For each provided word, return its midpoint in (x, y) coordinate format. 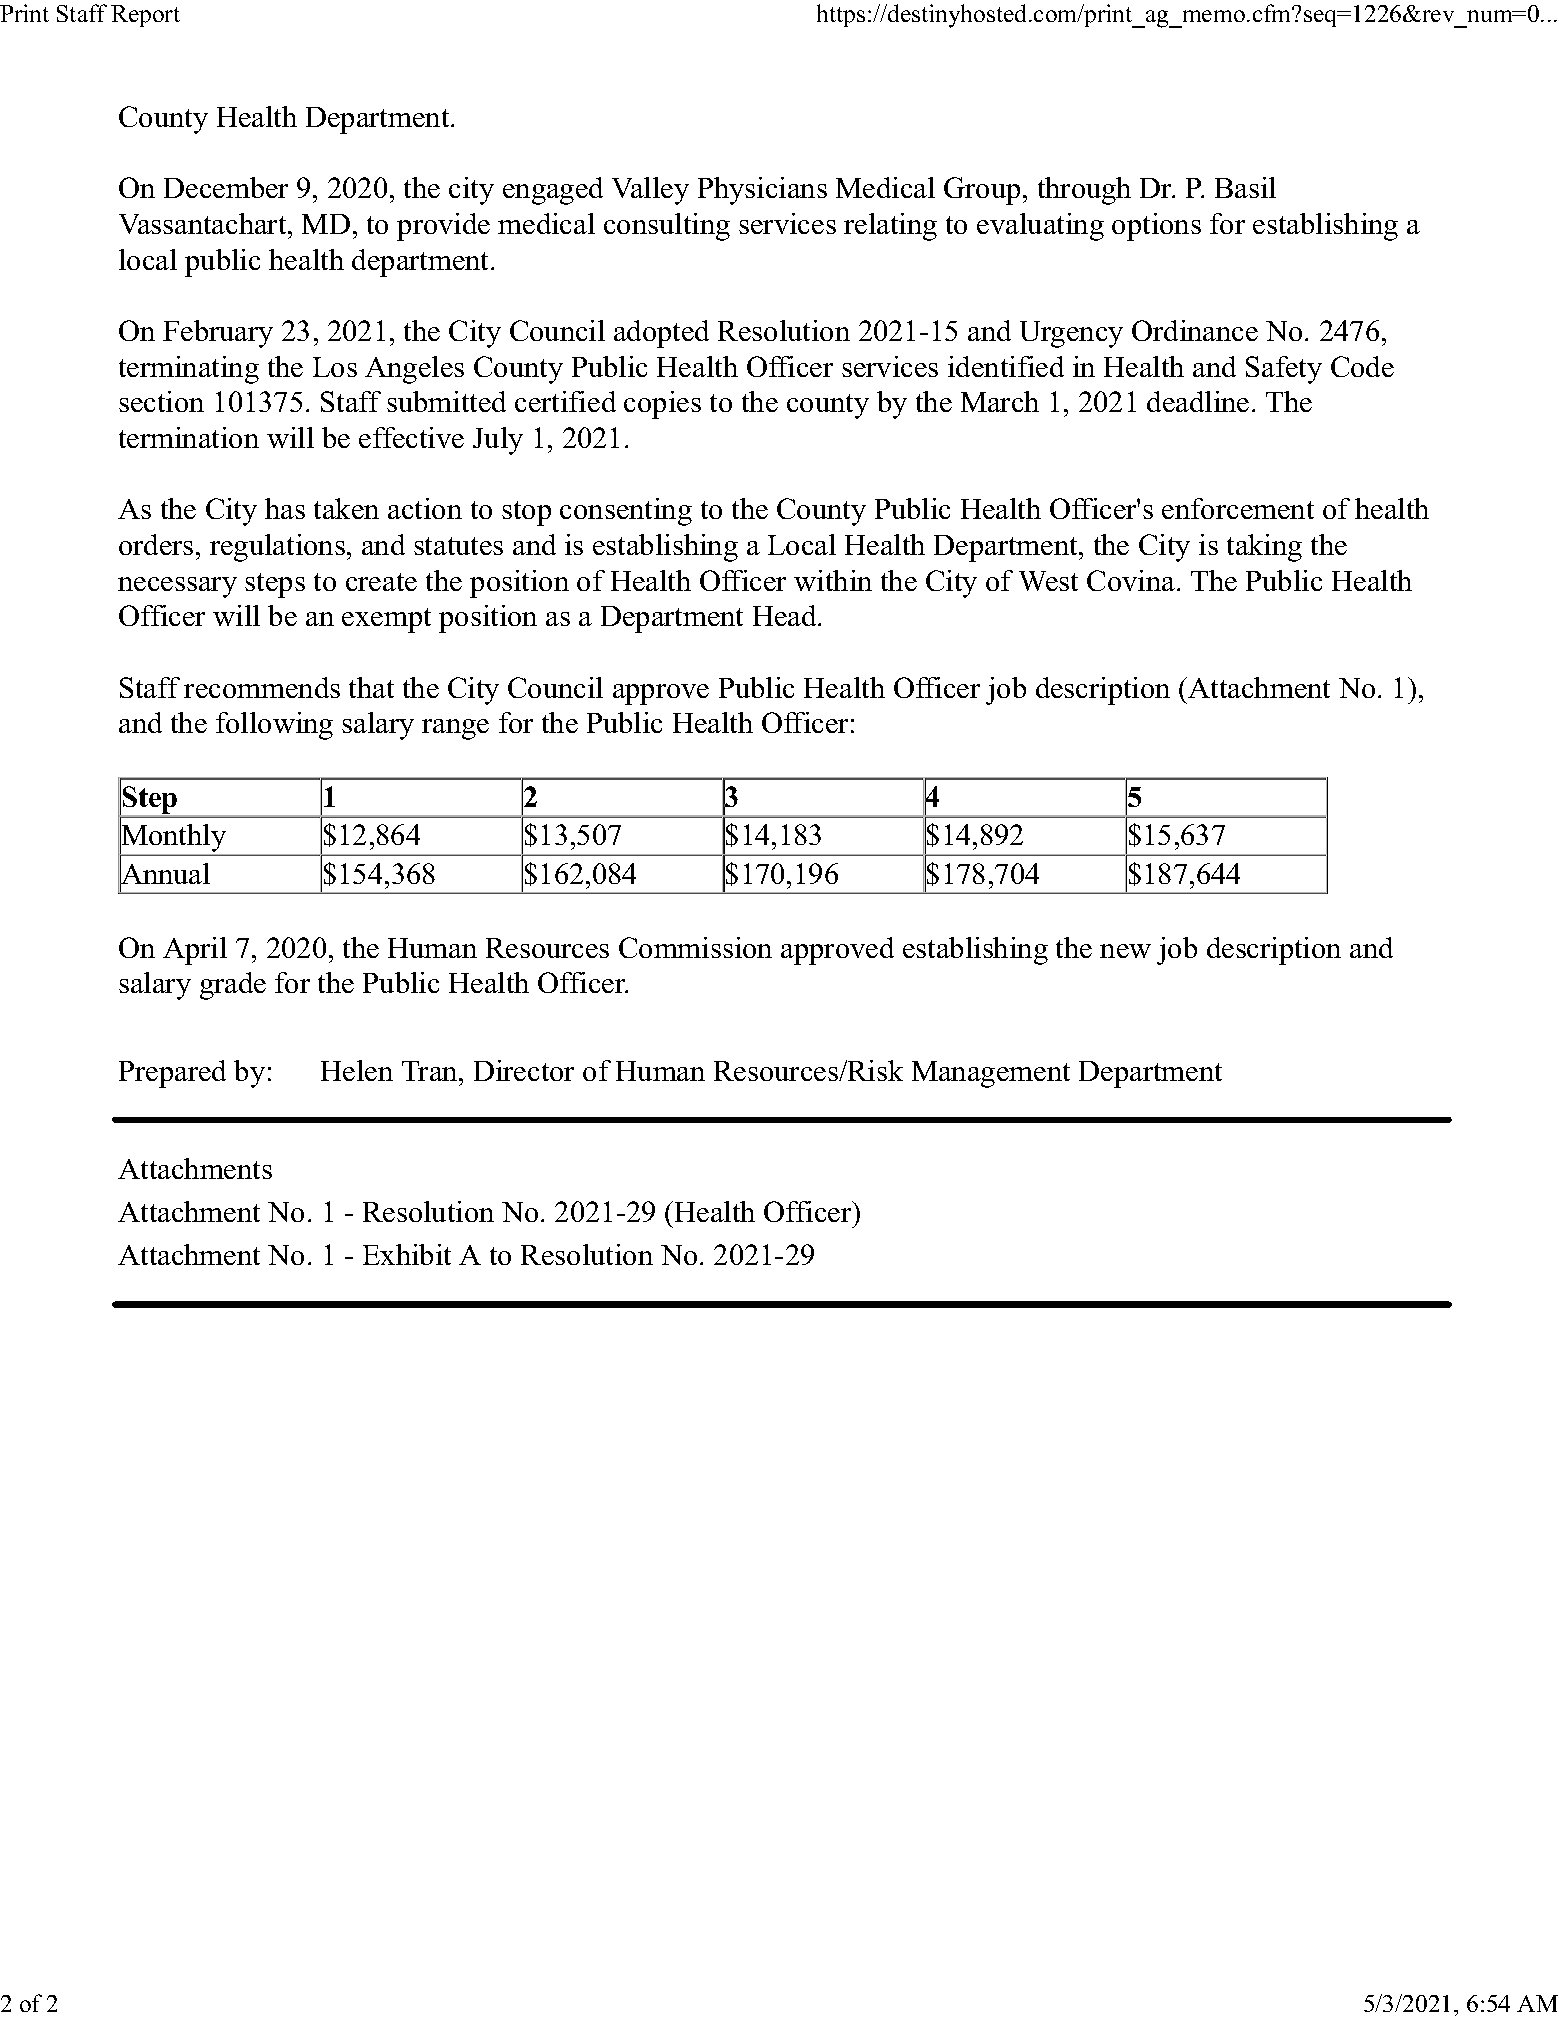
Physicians (762, 191)
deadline (1198, 401)
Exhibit (407, 1254)
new (1125, 951)
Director (524, 1070)
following (274, 726)
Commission (695, 947)
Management (991, 1074)
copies (662, 405)
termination (189, 437)
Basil (1245, 187)
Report (145, 16)
